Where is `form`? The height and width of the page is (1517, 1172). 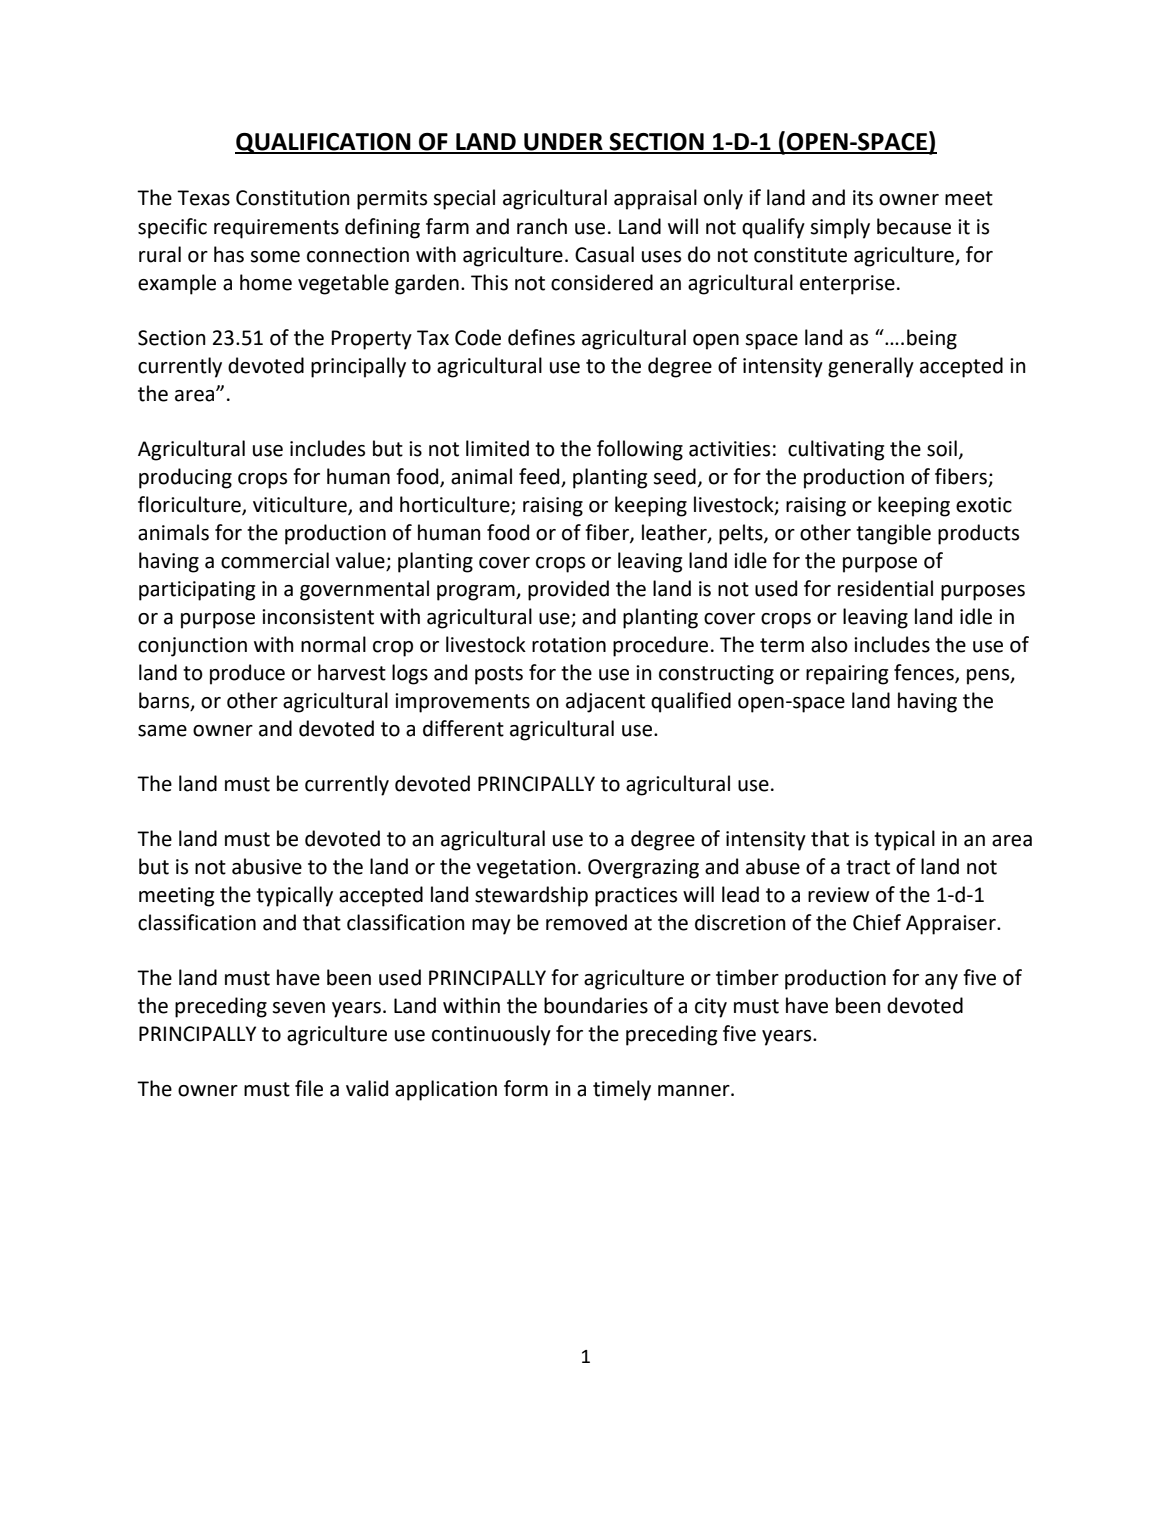
form is located at coordinates (526, 1088).
